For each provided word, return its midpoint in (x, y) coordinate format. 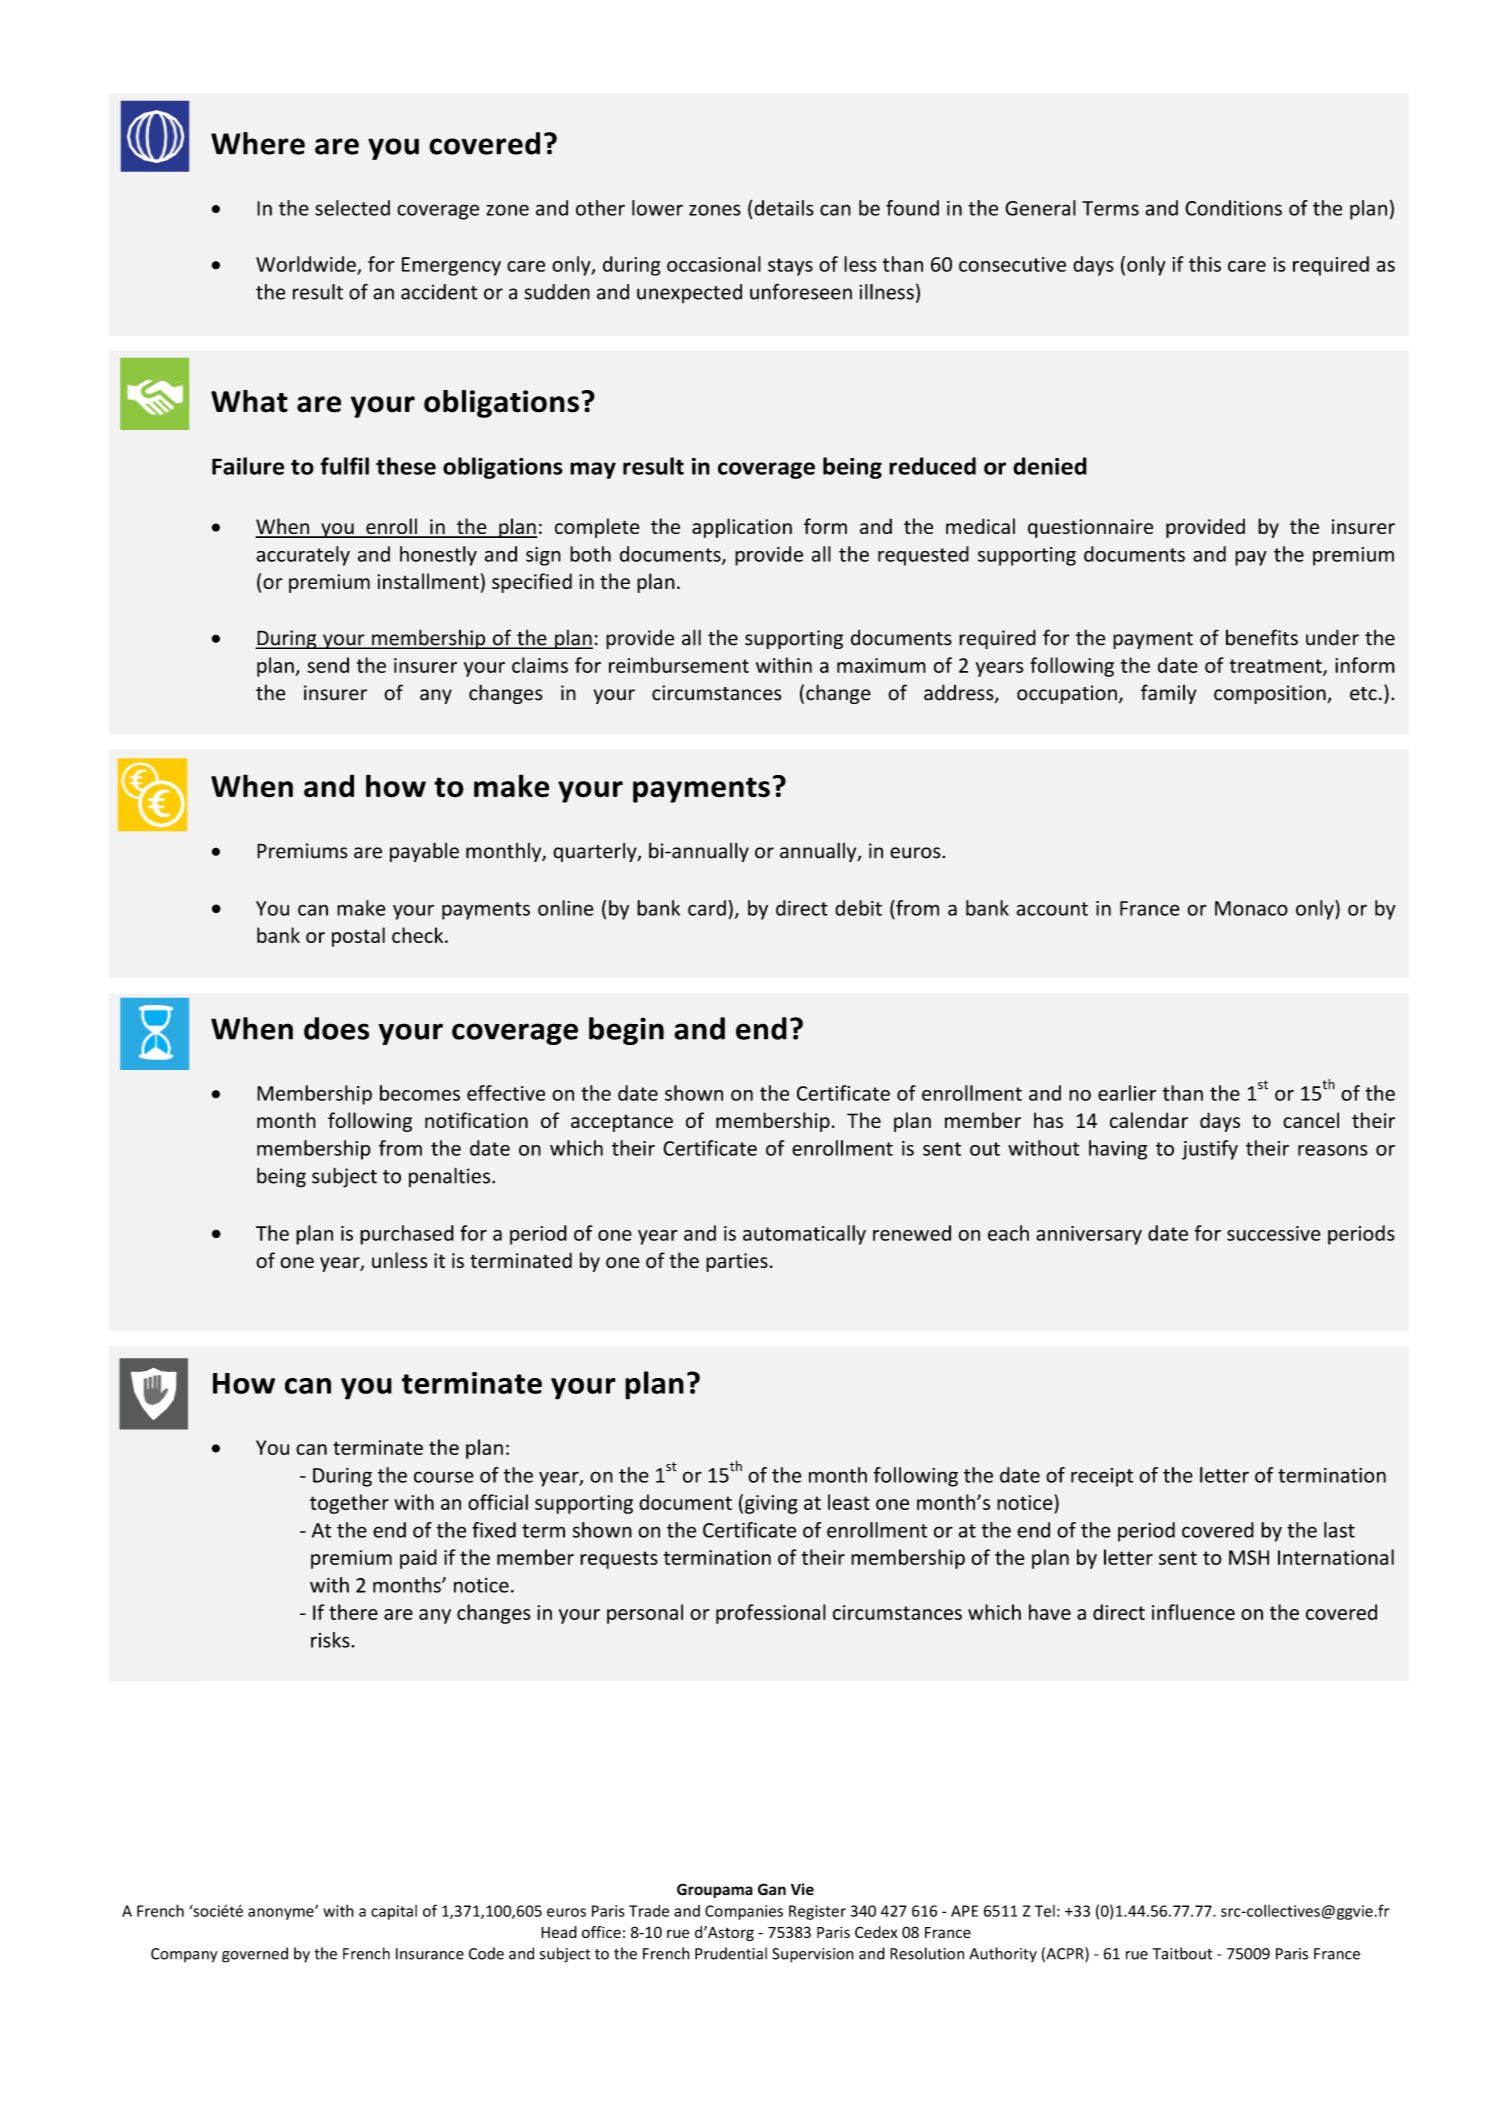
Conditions (1233, 208)
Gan (772, 1889)
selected (352, 208)
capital (394, 1912)
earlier (1127, 1093)
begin (626, 1031)
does (336, 1028)
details (784, 208)
